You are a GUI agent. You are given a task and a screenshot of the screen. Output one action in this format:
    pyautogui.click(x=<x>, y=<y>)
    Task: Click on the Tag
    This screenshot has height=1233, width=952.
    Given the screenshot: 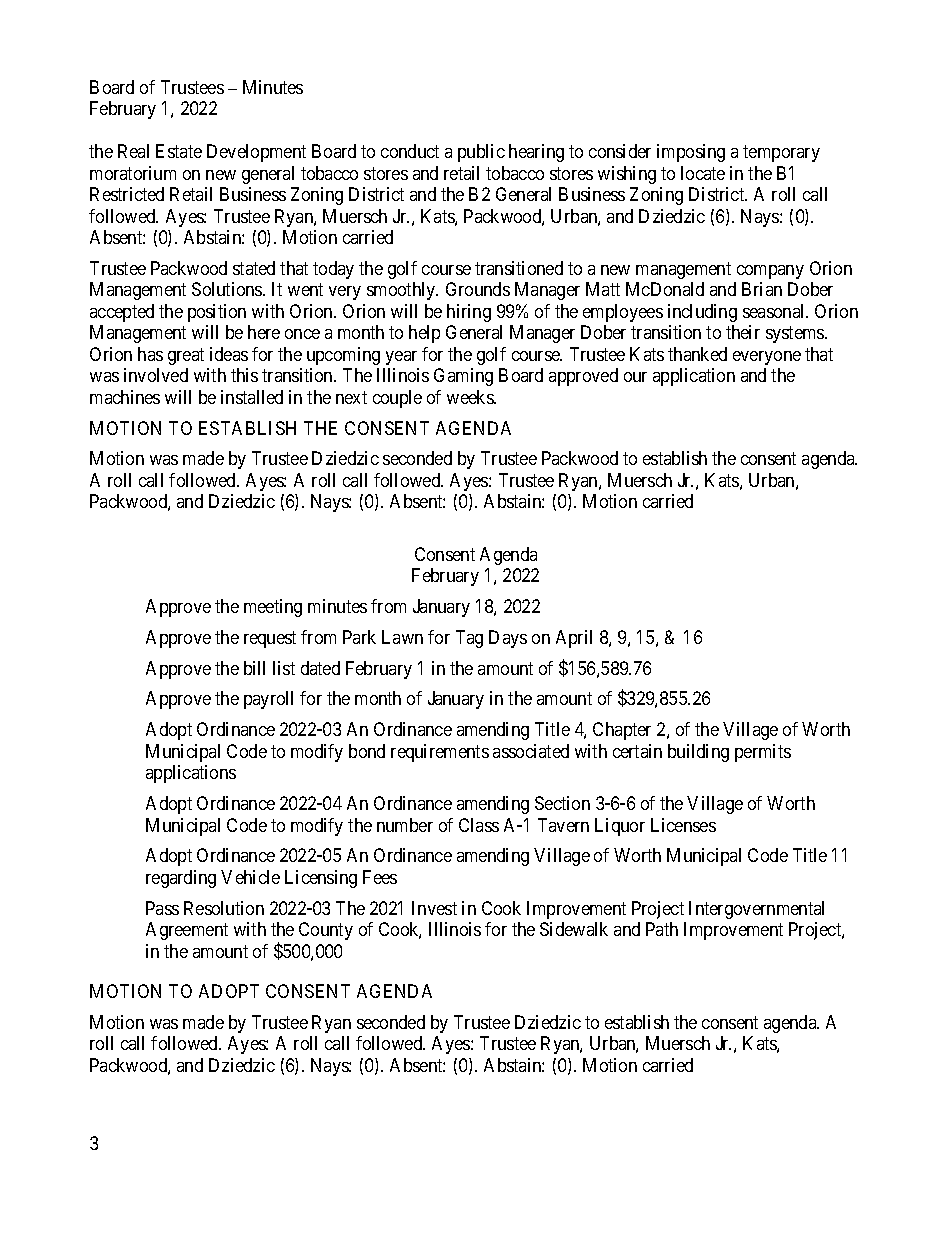 What is the action you would take?
    pyautogui.click(x=469, y=639)
